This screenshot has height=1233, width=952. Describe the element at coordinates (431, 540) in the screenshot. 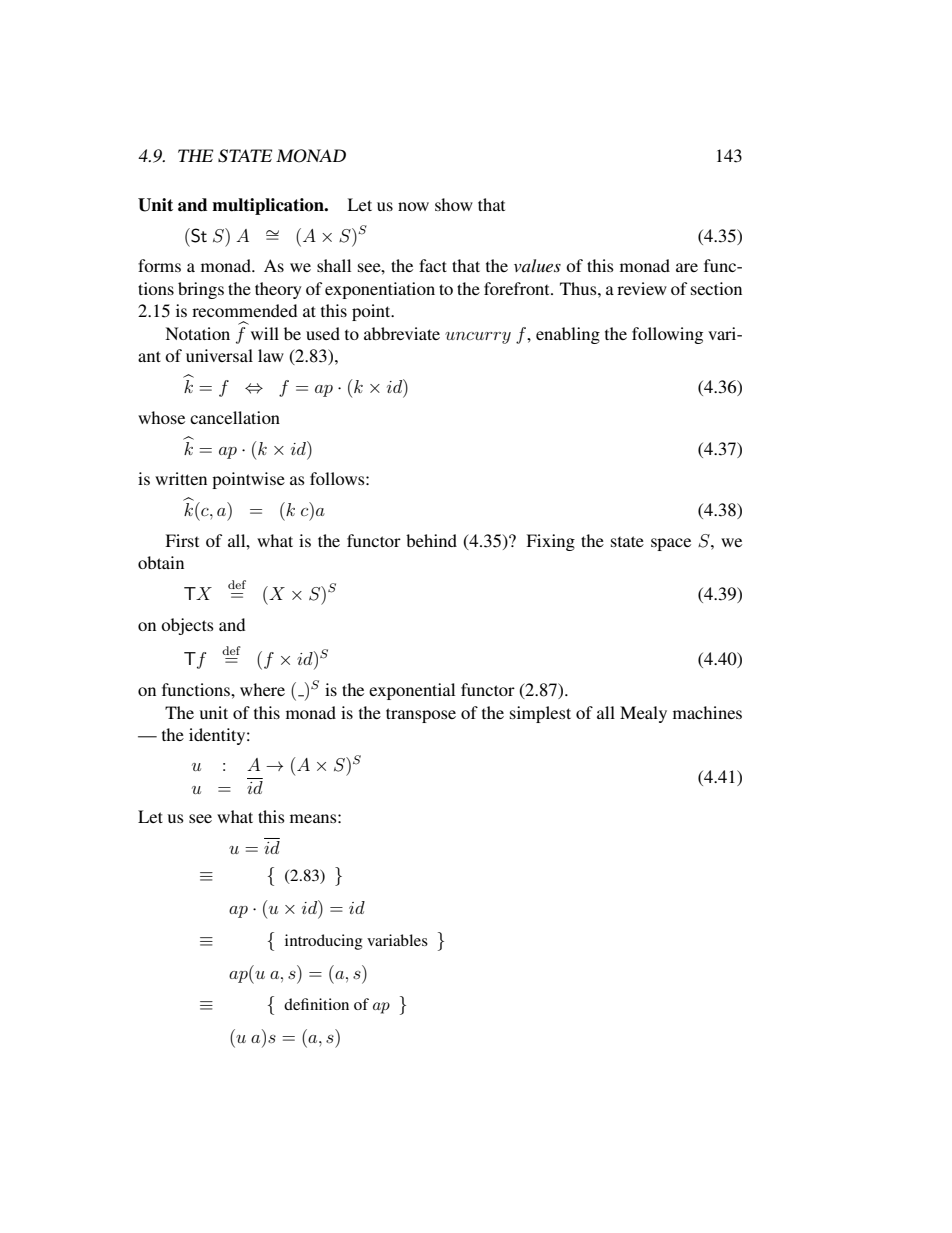

I see `behind` at that location.
